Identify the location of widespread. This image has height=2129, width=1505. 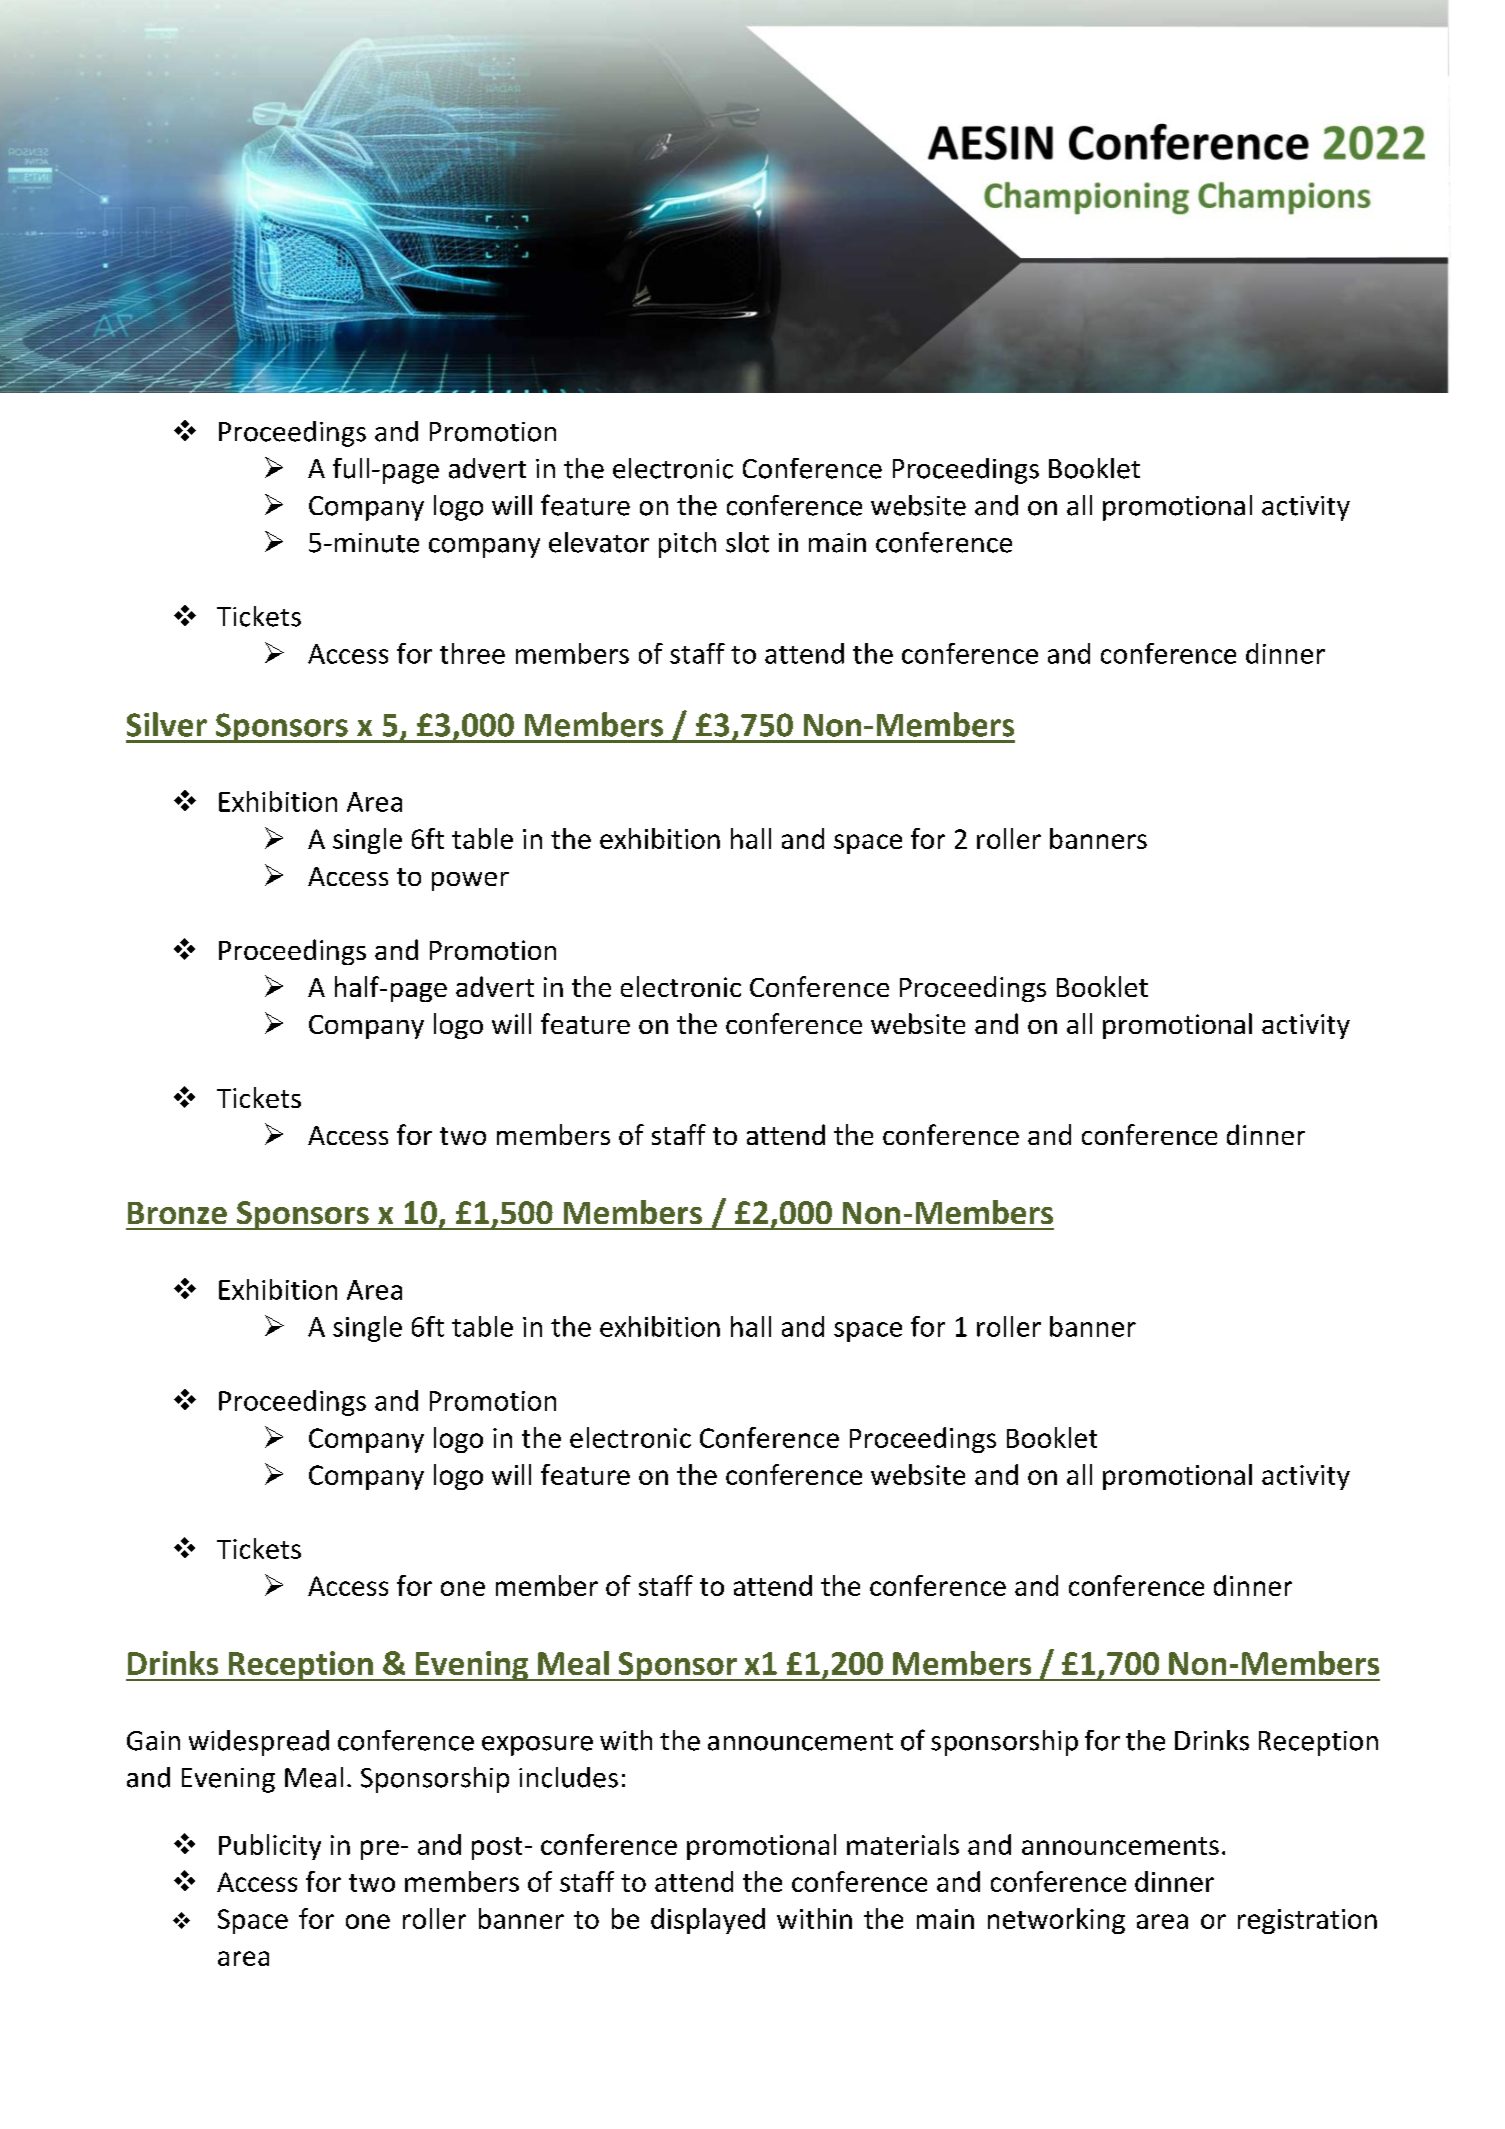
(259, 1743).
